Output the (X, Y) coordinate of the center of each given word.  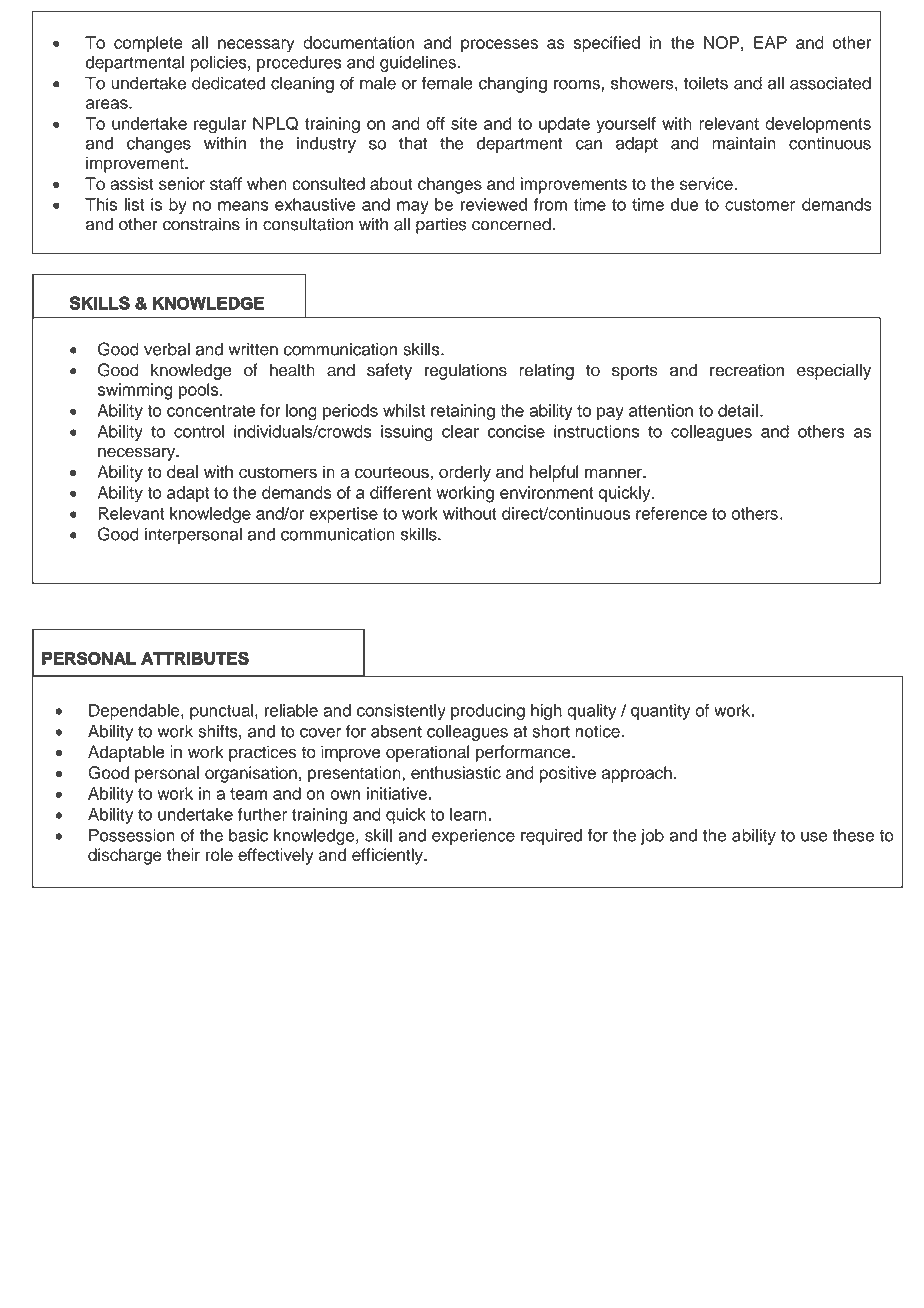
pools (200, 391)
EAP (770, 42)
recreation (747, 370)
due (685, 204)
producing (488, 712)
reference (671, 513)
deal (182, 472)
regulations (466, 371)
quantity (660, 712)
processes (499, 46)
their (183, 854)
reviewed (494, 204)
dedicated (228, 83)
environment (546, 492)
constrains (201, 224)
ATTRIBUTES (195, 658)
